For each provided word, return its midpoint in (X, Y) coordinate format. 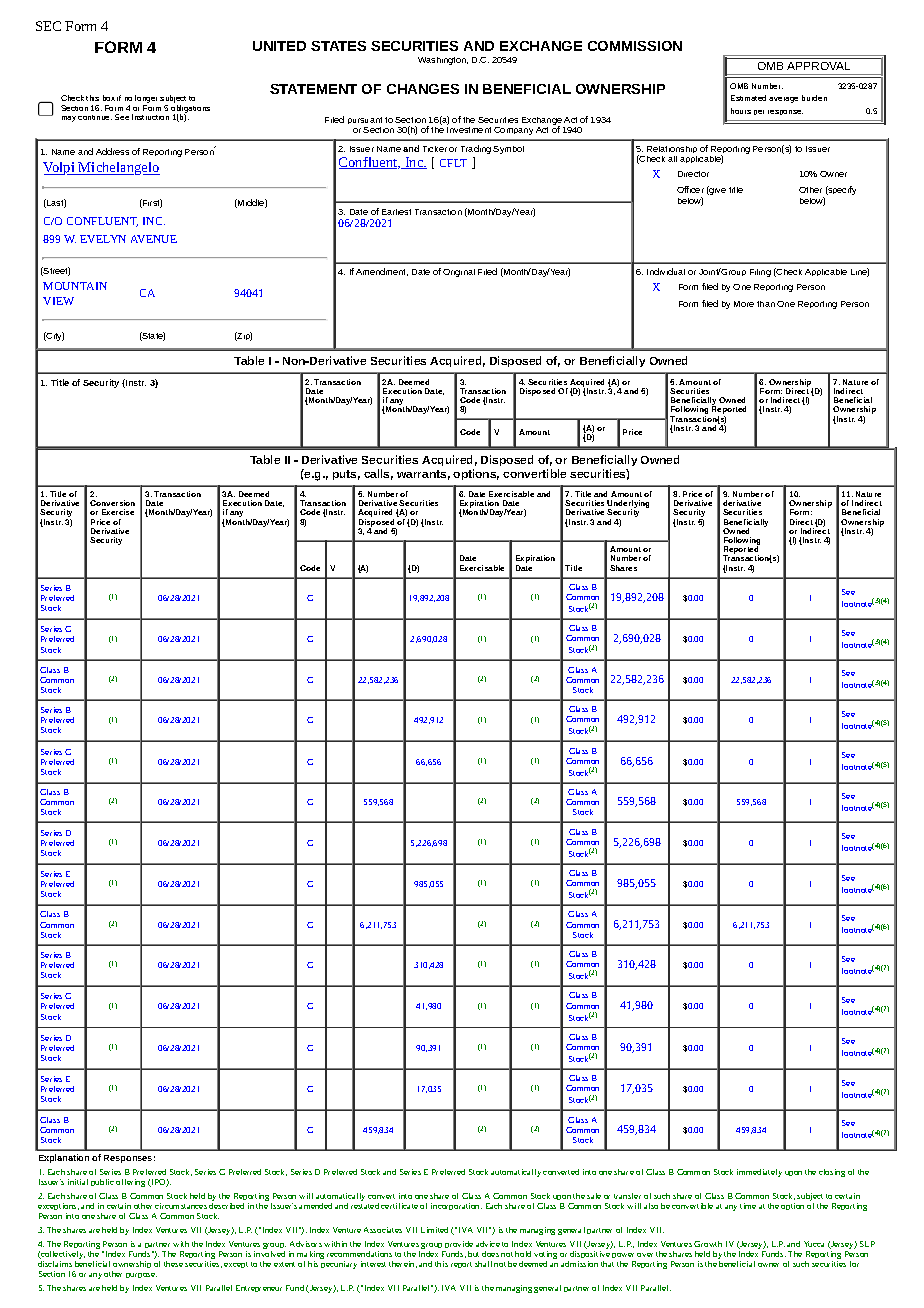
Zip (244, 336)
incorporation (456, 1206)
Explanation (64, 1158)
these (173, 1264)
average (783, 100)
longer (146, 100)
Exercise (118, 512)
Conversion (112, 503)
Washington (443, 61)
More (744, 304)
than (766, 304)
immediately (759, 1173)
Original (459, 273)
